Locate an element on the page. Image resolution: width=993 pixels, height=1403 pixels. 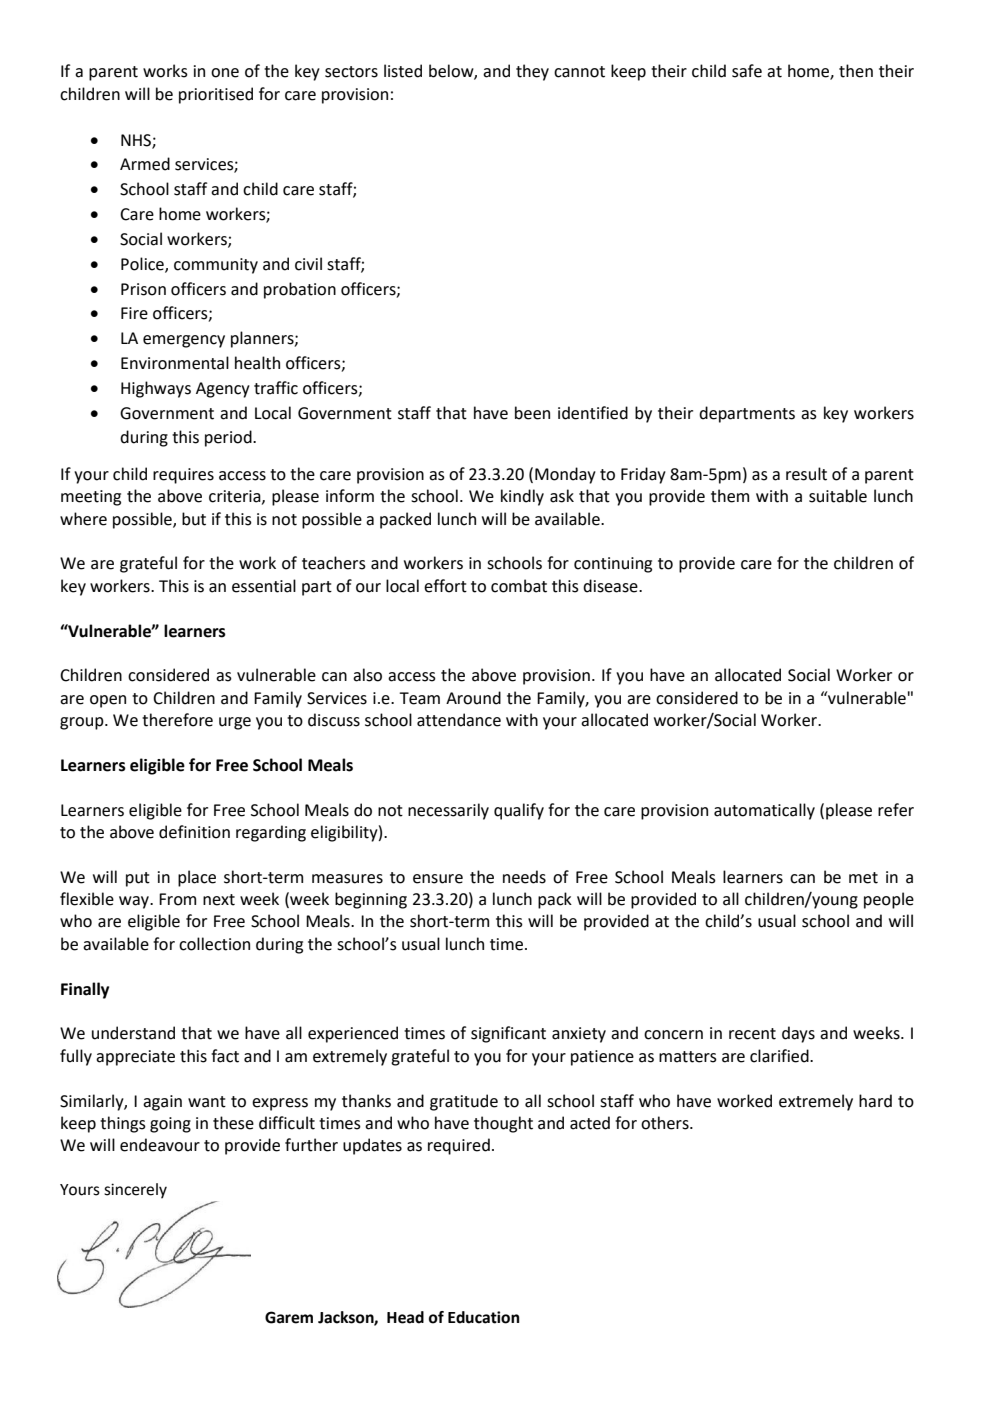
they is located at coordinates (532, 72).
